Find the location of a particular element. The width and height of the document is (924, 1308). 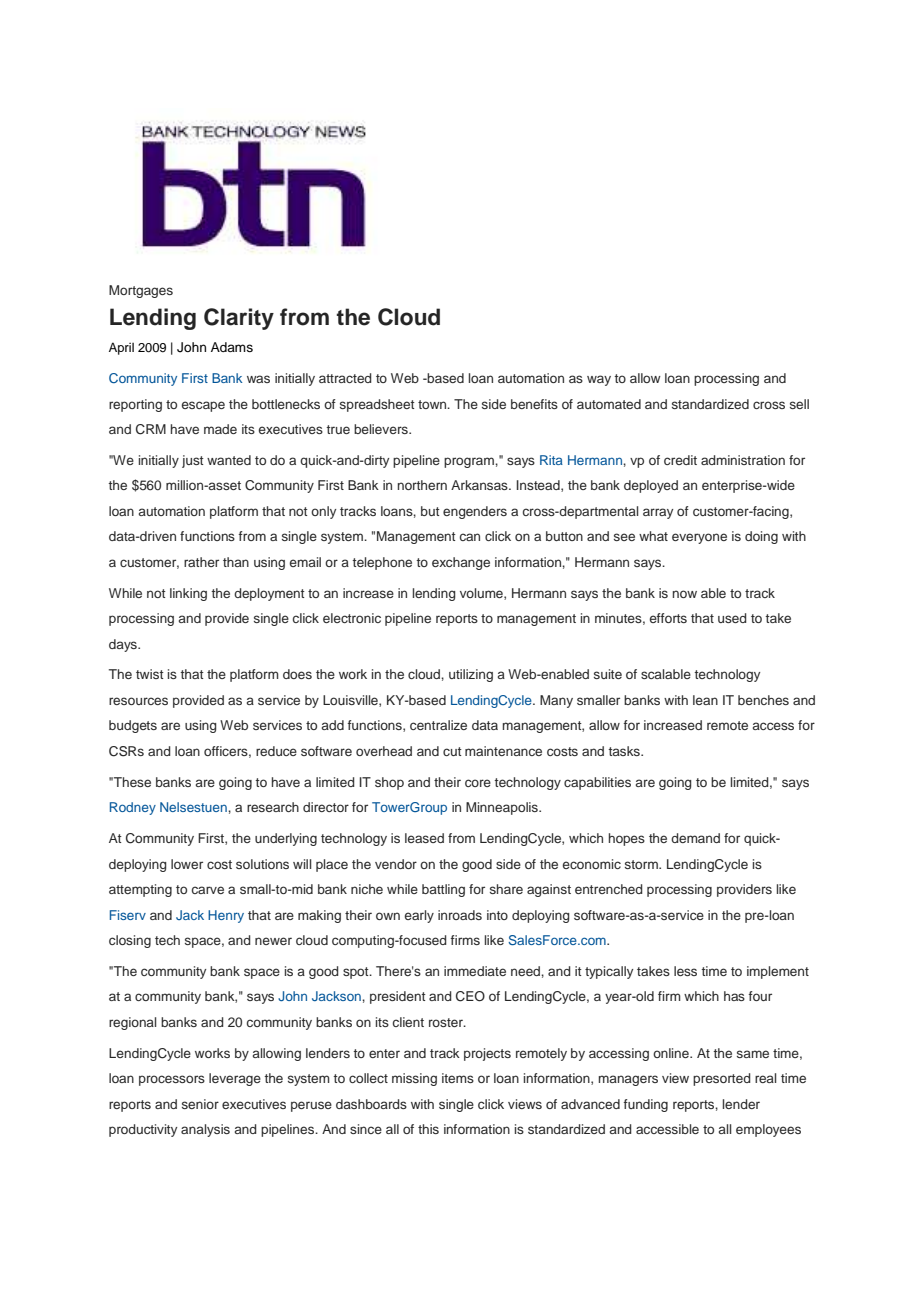

leased is located at coordinates (424, 838).
